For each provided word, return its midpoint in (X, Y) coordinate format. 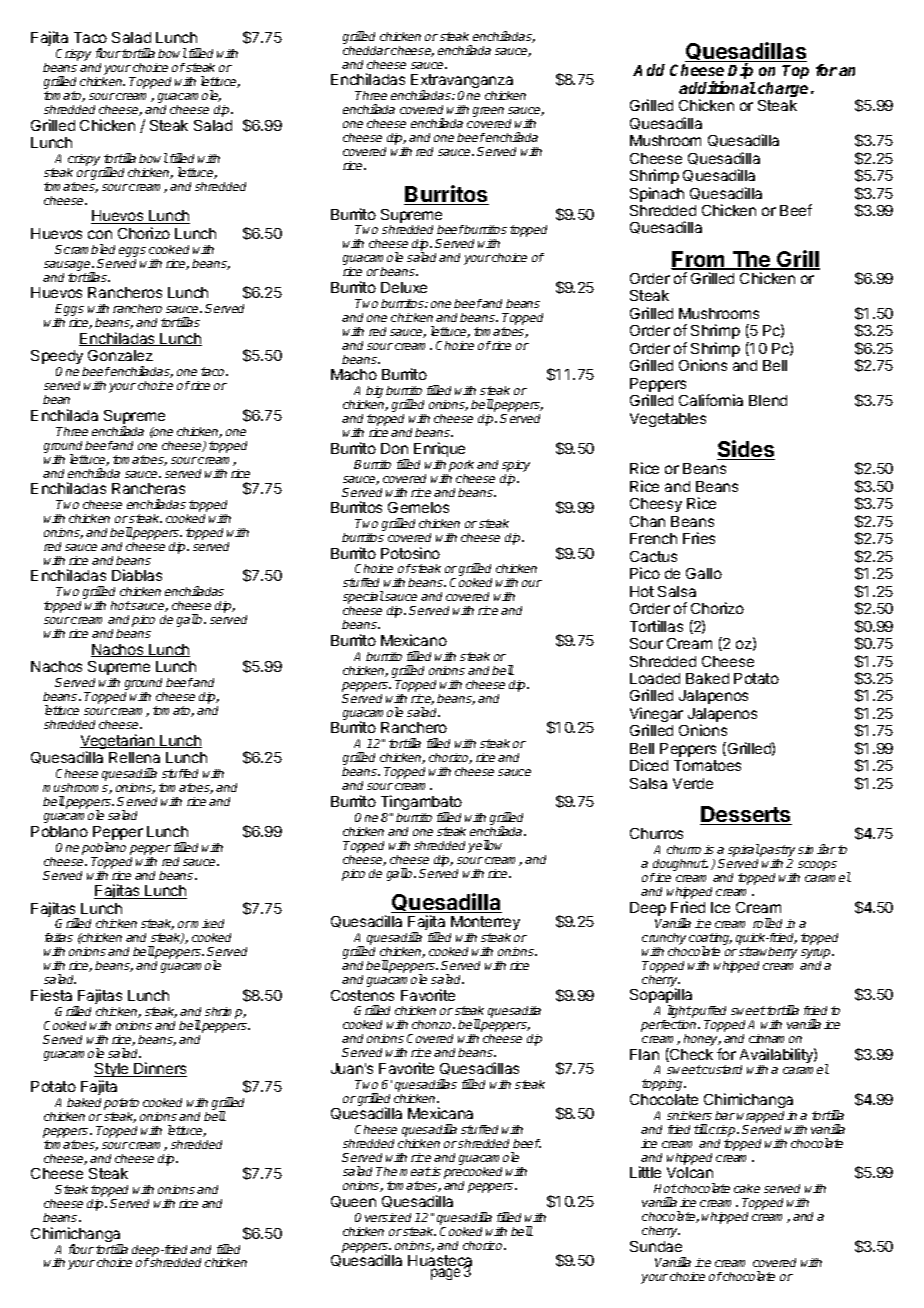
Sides (746, 450)
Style (112, 1072)
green (488, 112)
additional (717, 87)
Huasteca (440, 1262)
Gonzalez (120, 355)
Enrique (439, 449)
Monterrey (485, 923)
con (100, 234)
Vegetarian (118, 743)
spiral (744, 852)
